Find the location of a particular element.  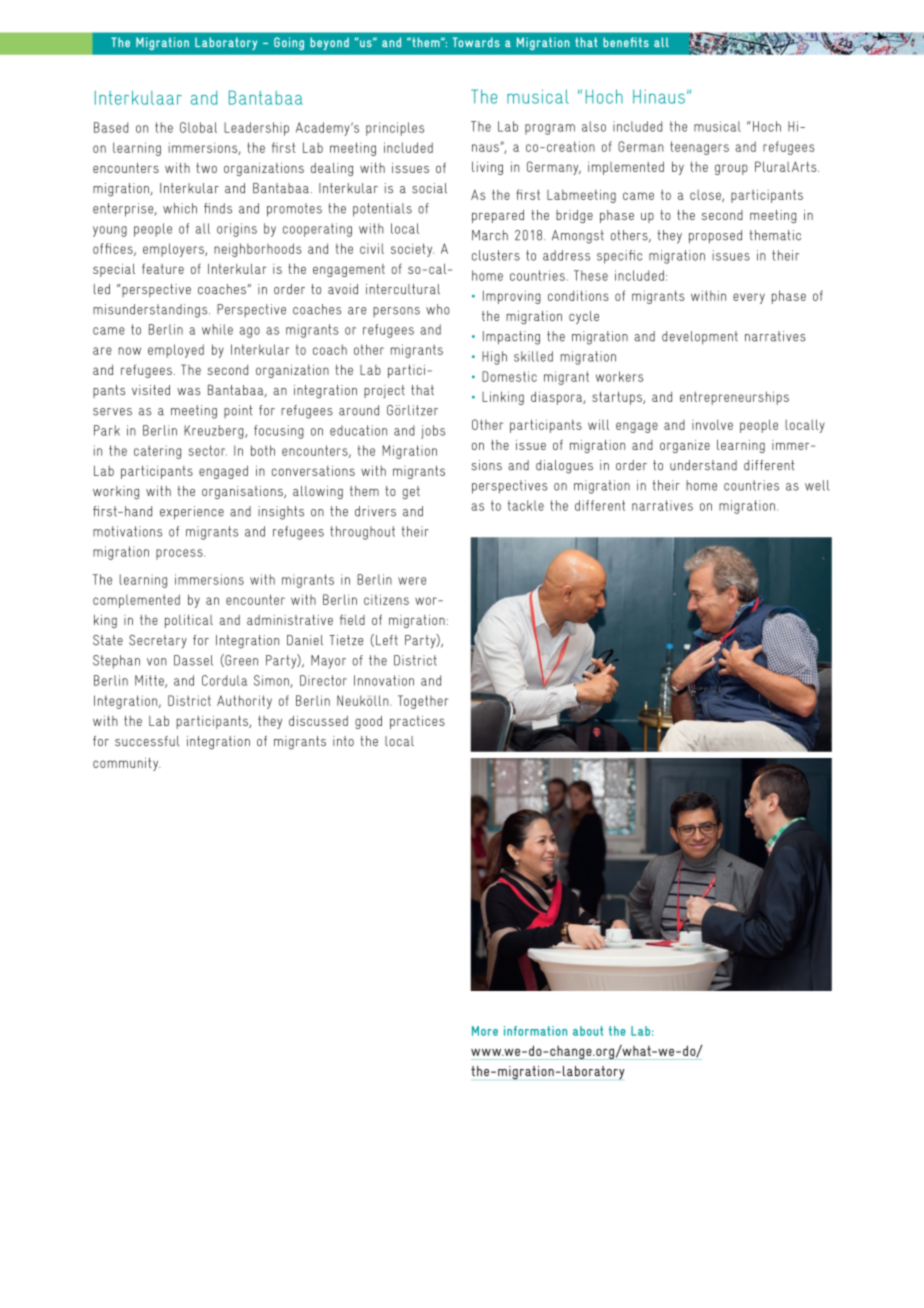

teenagers is located at coordinates (699, 148).
